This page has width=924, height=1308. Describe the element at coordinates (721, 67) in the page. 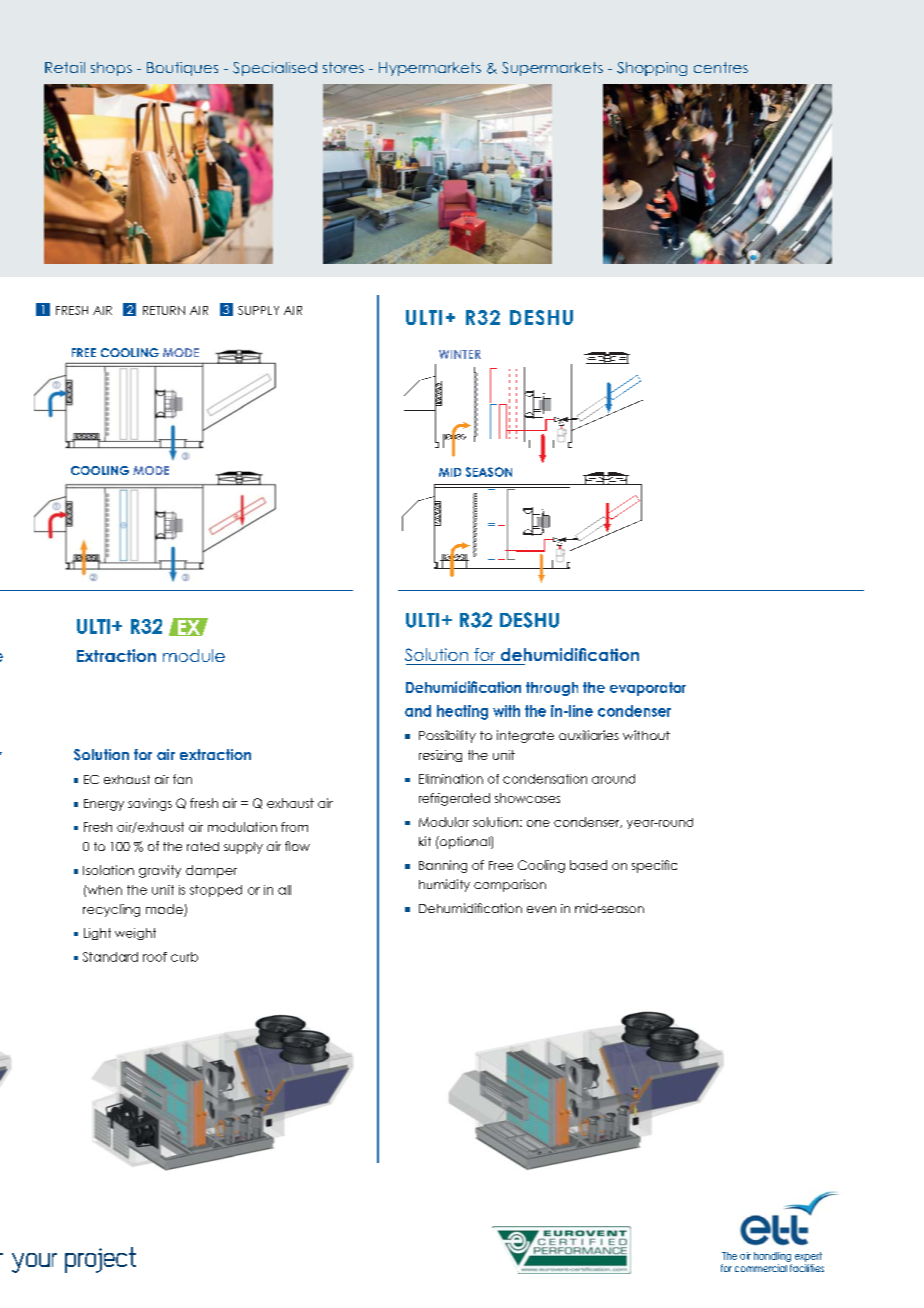

I see `centres` at that location.
